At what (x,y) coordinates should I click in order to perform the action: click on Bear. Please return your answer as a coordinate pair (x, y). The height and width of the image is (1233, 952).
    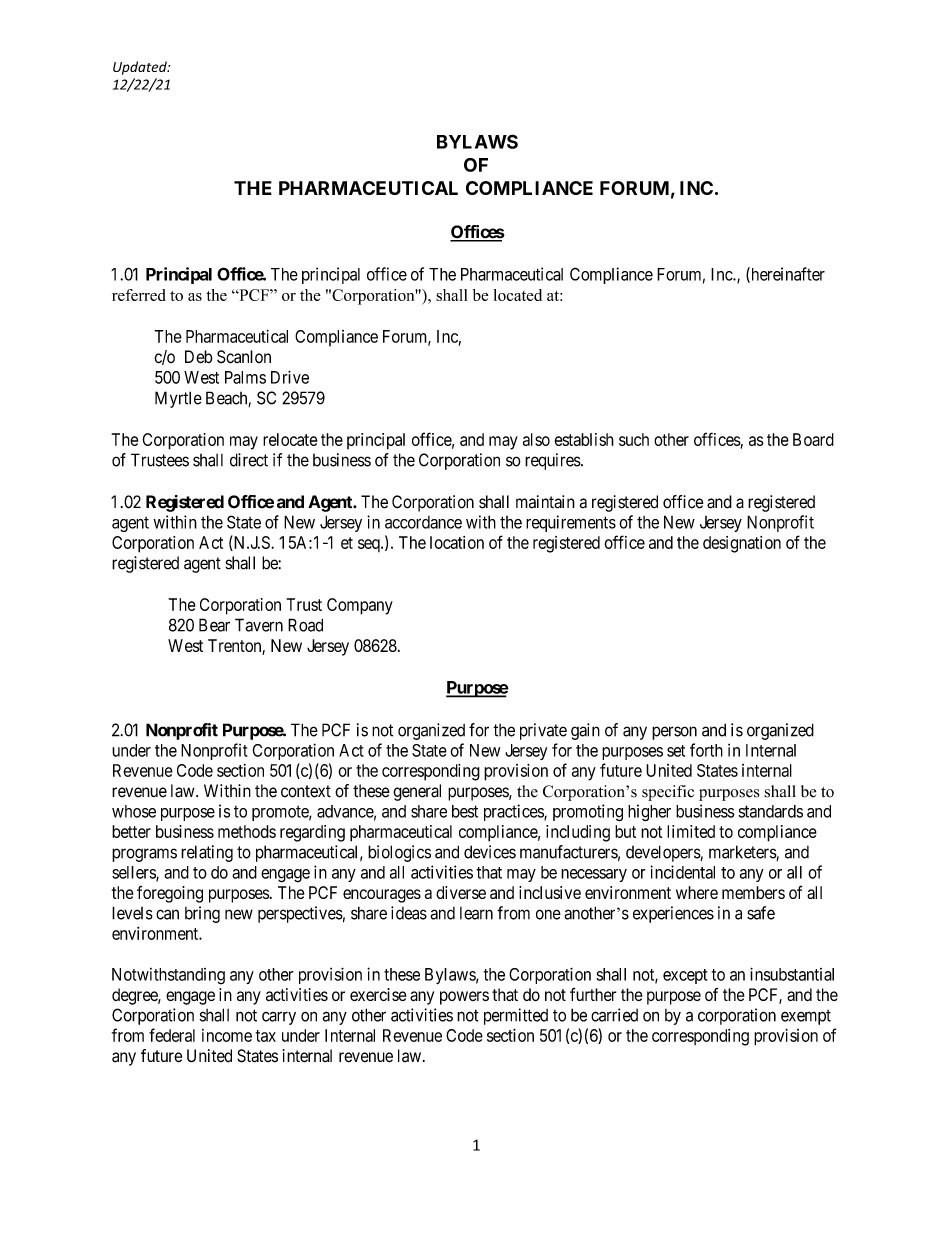
    Looking at the image, I should click on (214, 625).
